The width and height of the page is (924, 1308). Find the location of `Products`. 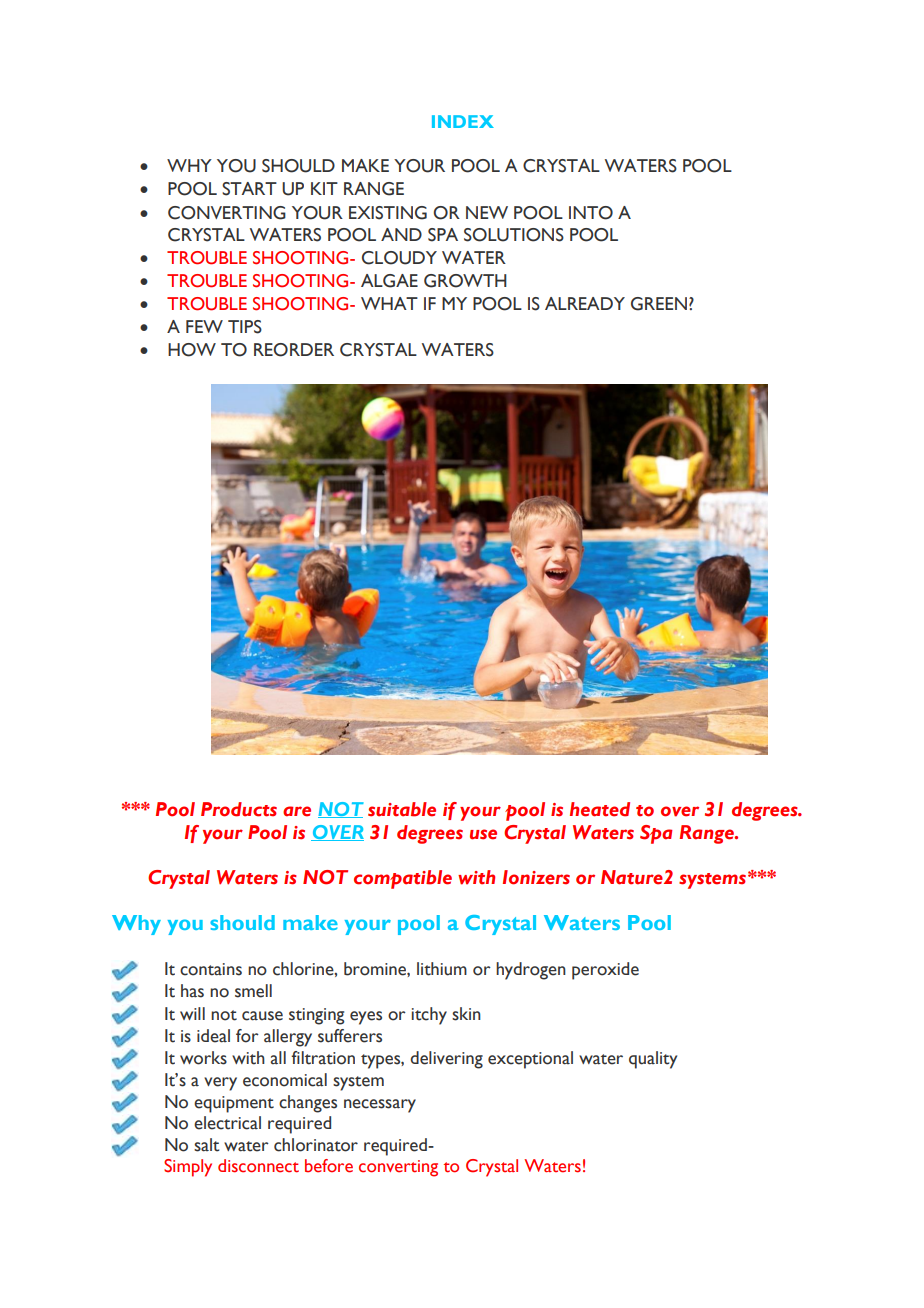

Products is located at coordinates (239, 809).
